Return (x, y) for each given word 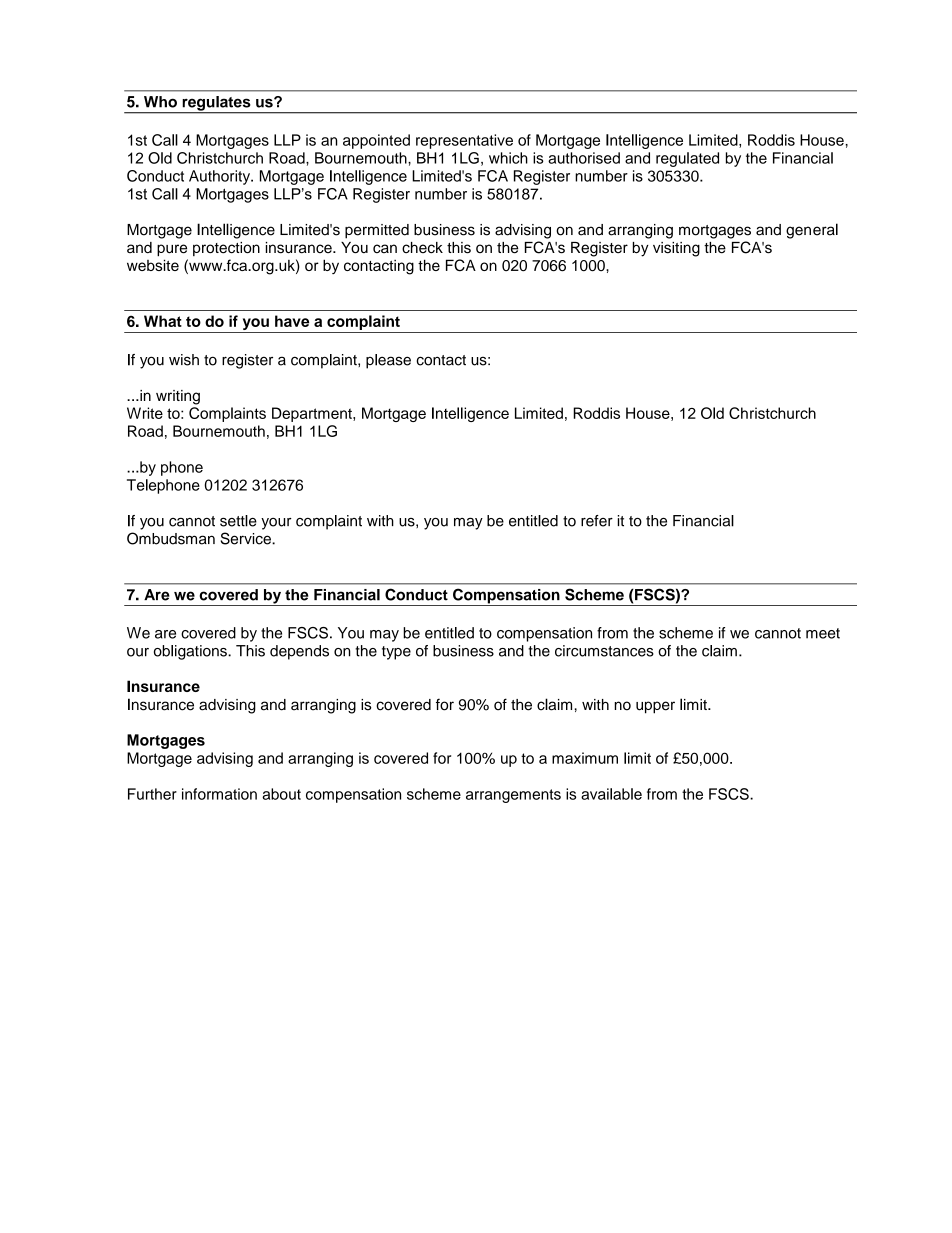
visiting (676, 249)
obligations (191, 652)
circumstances (604, 651)
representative (464, 141)
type (396, 653)
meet (823, 633)
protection (226, 249)
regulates (216, 104)
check (422, 248)
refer (597, 521)
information (219, 794)
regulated (687, 159)
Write (145, 413)
